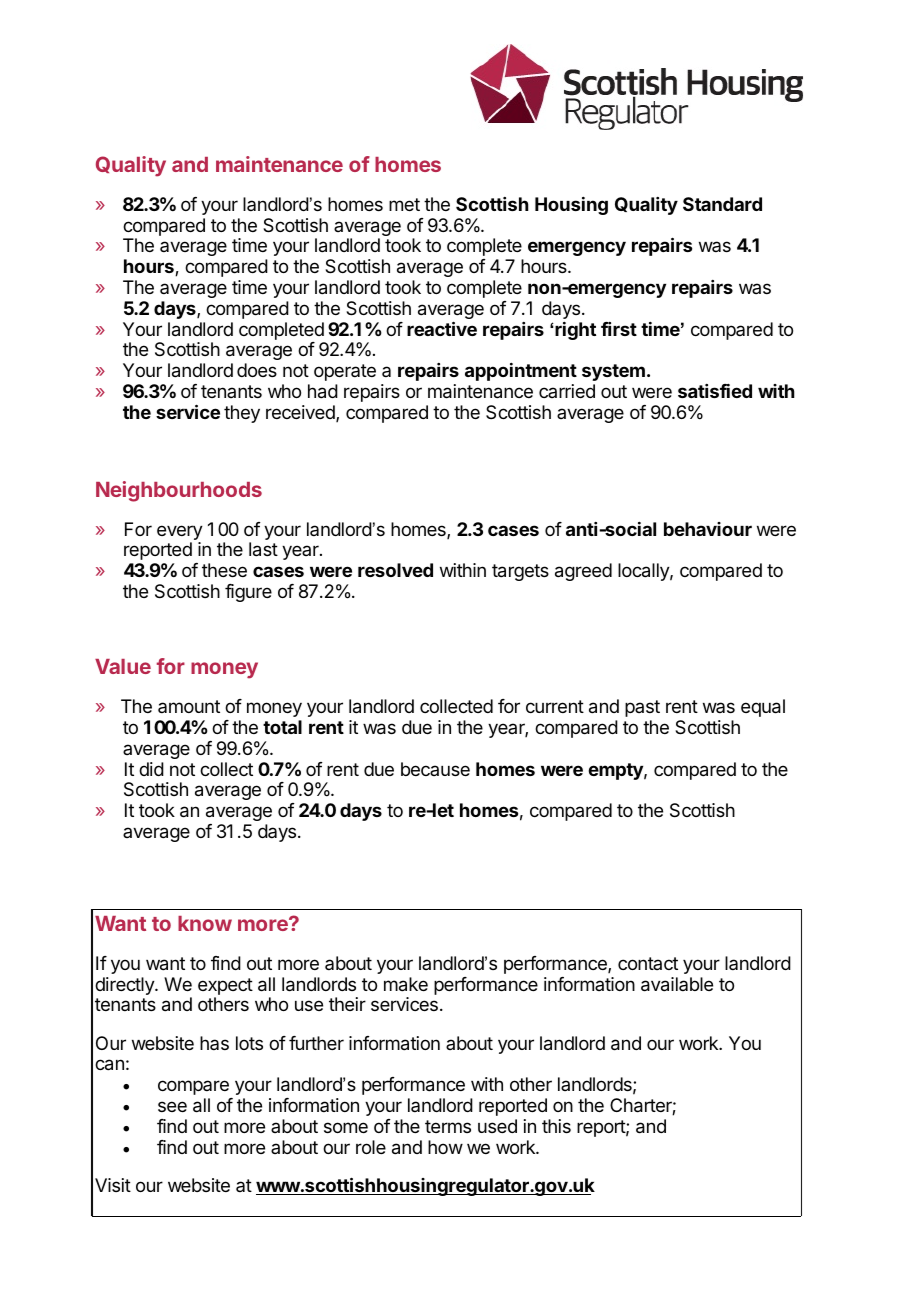 Image resolution: width=924 pixels, height=1308 pixels. I want to click on every, so click(180, 532).
